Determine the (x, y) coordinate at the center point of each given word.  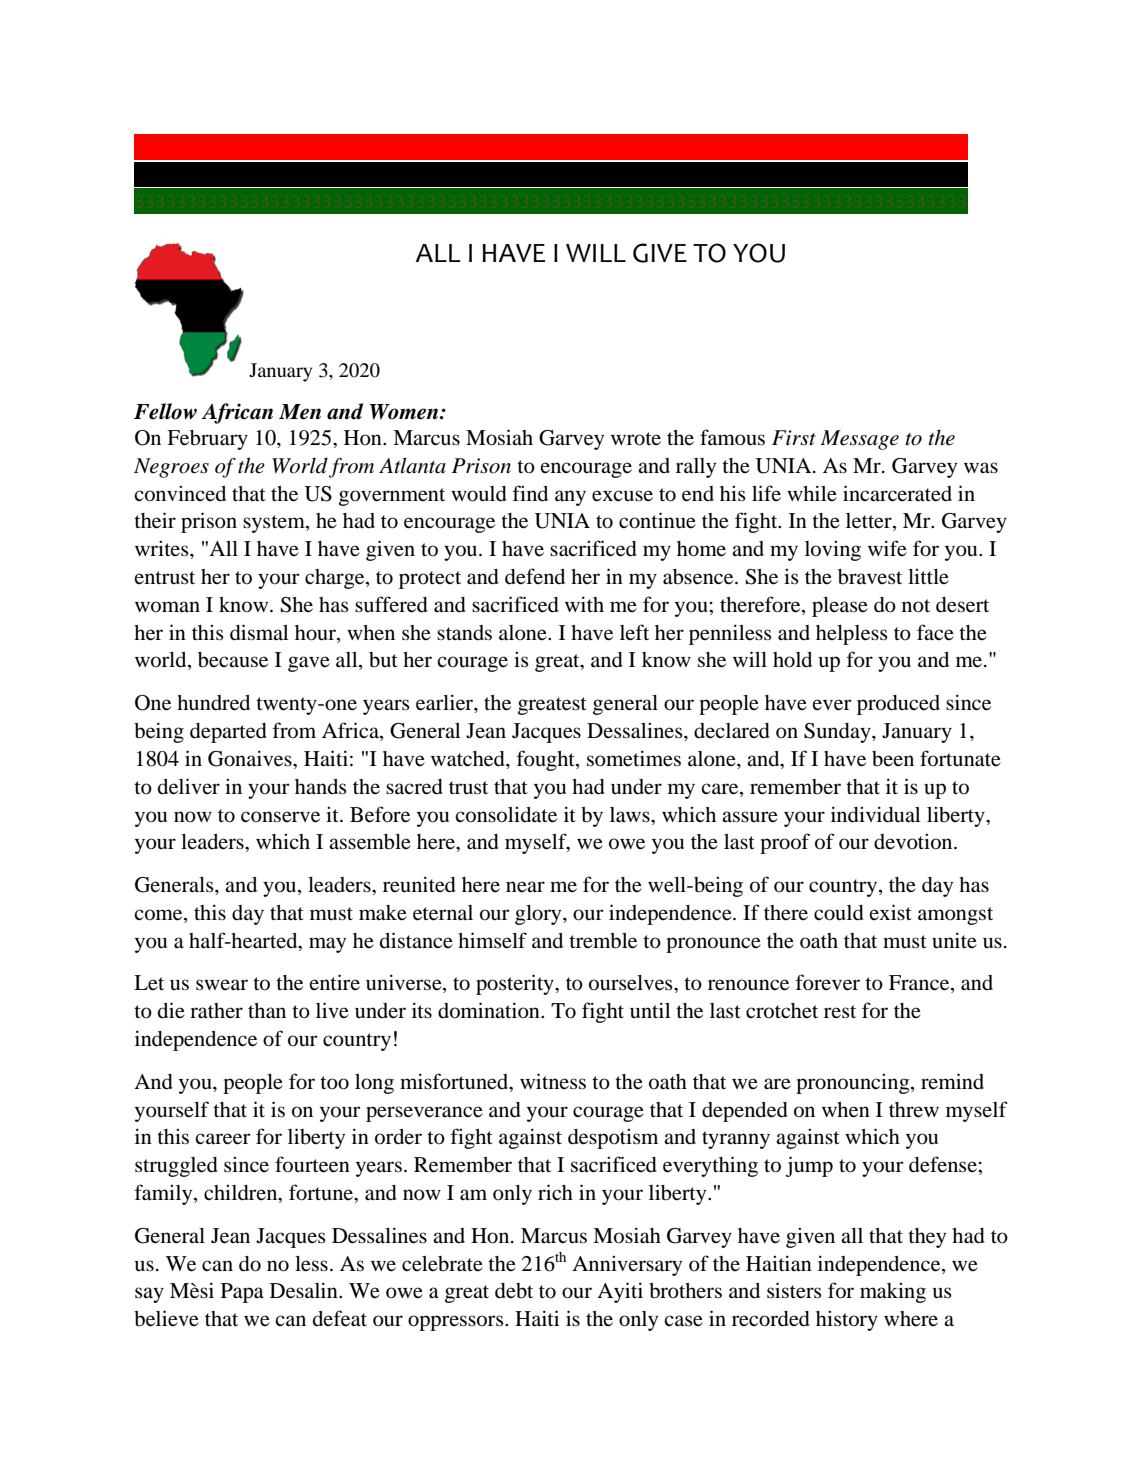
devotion (914, 841)
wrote (636, 439)
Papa (242, 1293)
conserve (280, 817)
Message (859, 440)
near (525, 887)
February (207, 440)
